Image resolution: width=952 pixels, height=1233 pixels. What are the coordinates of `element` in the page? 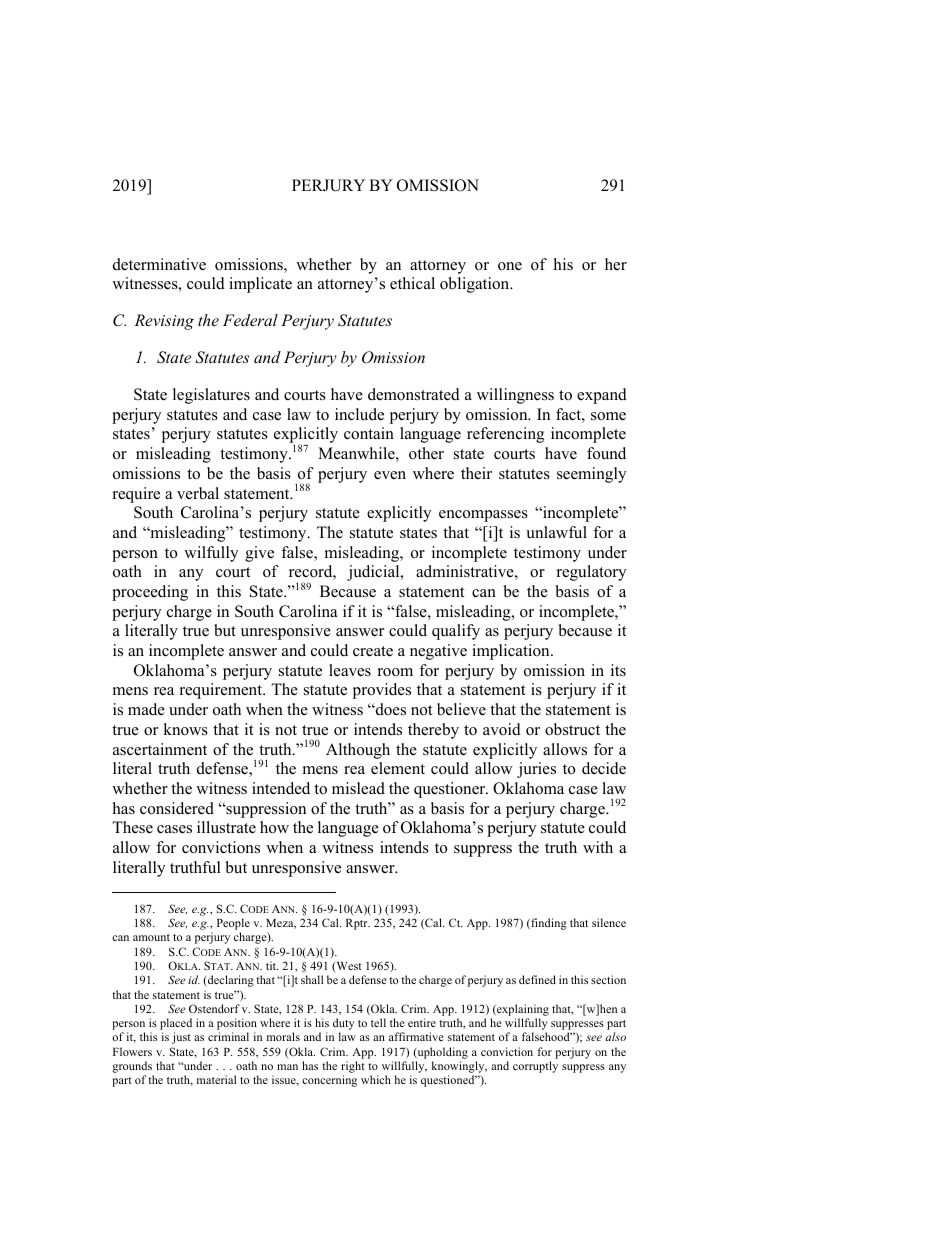 It's located at (398, 768).
